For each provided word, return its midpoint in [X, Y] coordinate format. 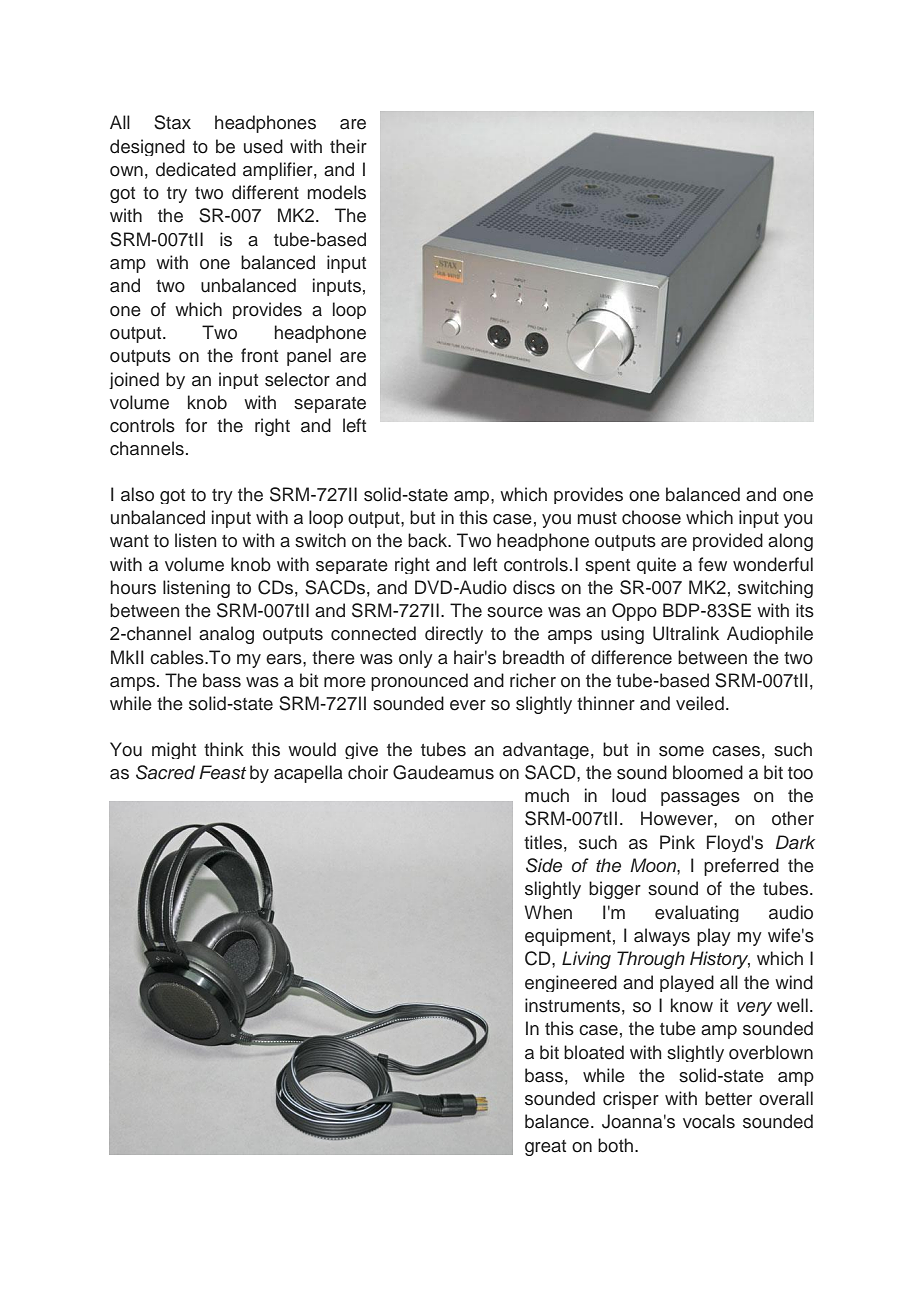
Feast [222, 772]
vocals [709, 1121]
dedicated [196, 169]
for [196, 425]
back [429, 540]
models [337, 192]
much [547, 795]
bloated [594, 1052]
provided [728, 542]
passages [700, 799]
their [348, 146]
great [545, 1148]
